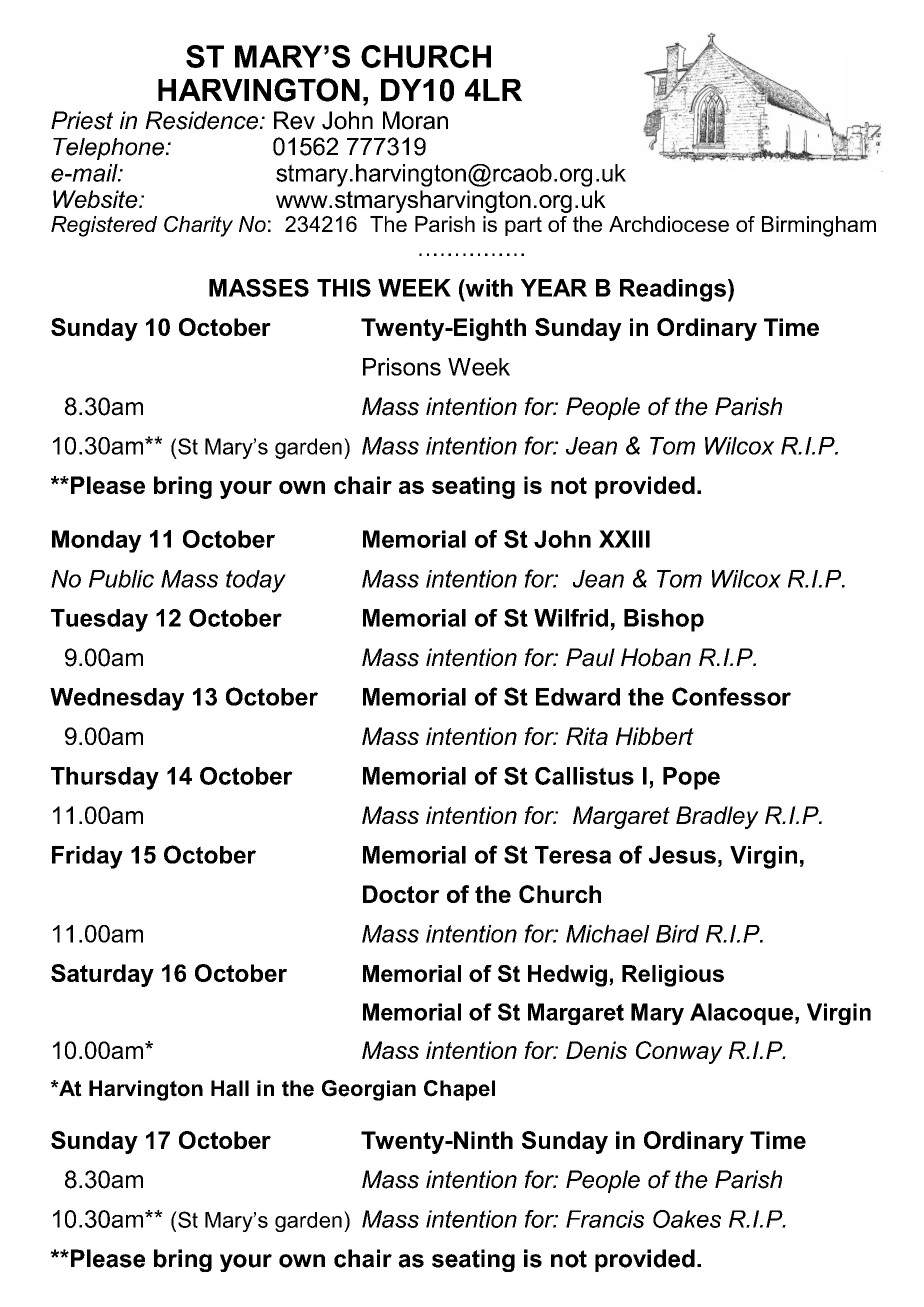 The image size is (924, 1307). I want to click on Georgian, so click(369, 1090).
